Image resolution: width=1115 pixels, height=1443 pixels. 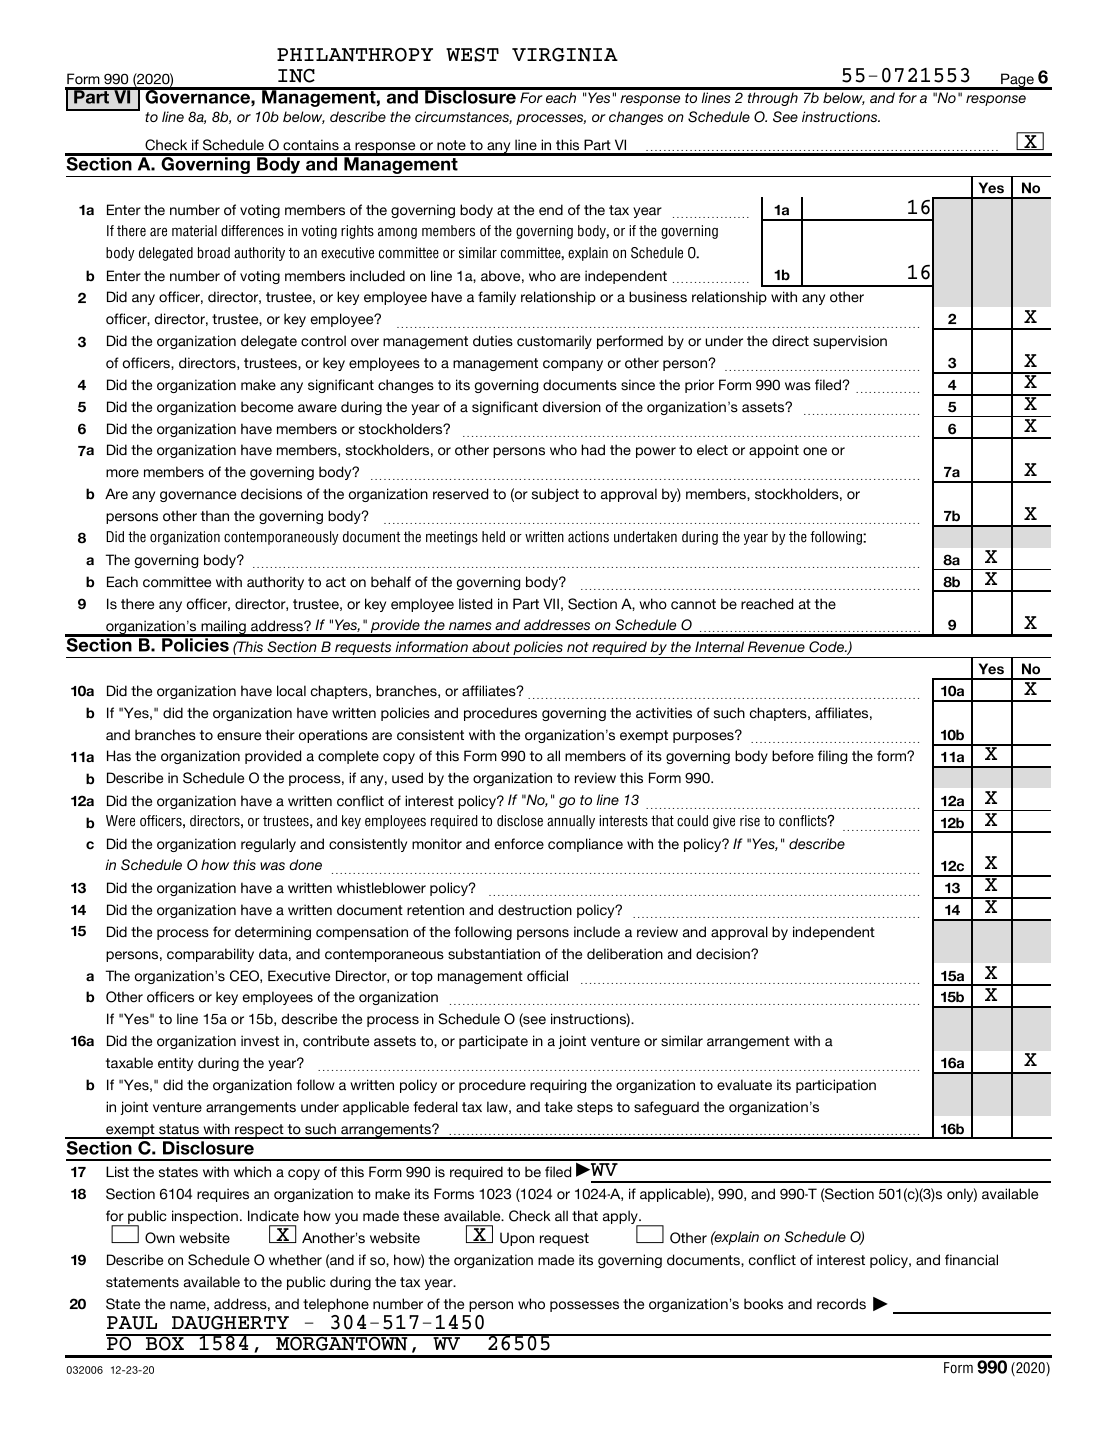 I want to click on subject, so click(x=555, y=495).
